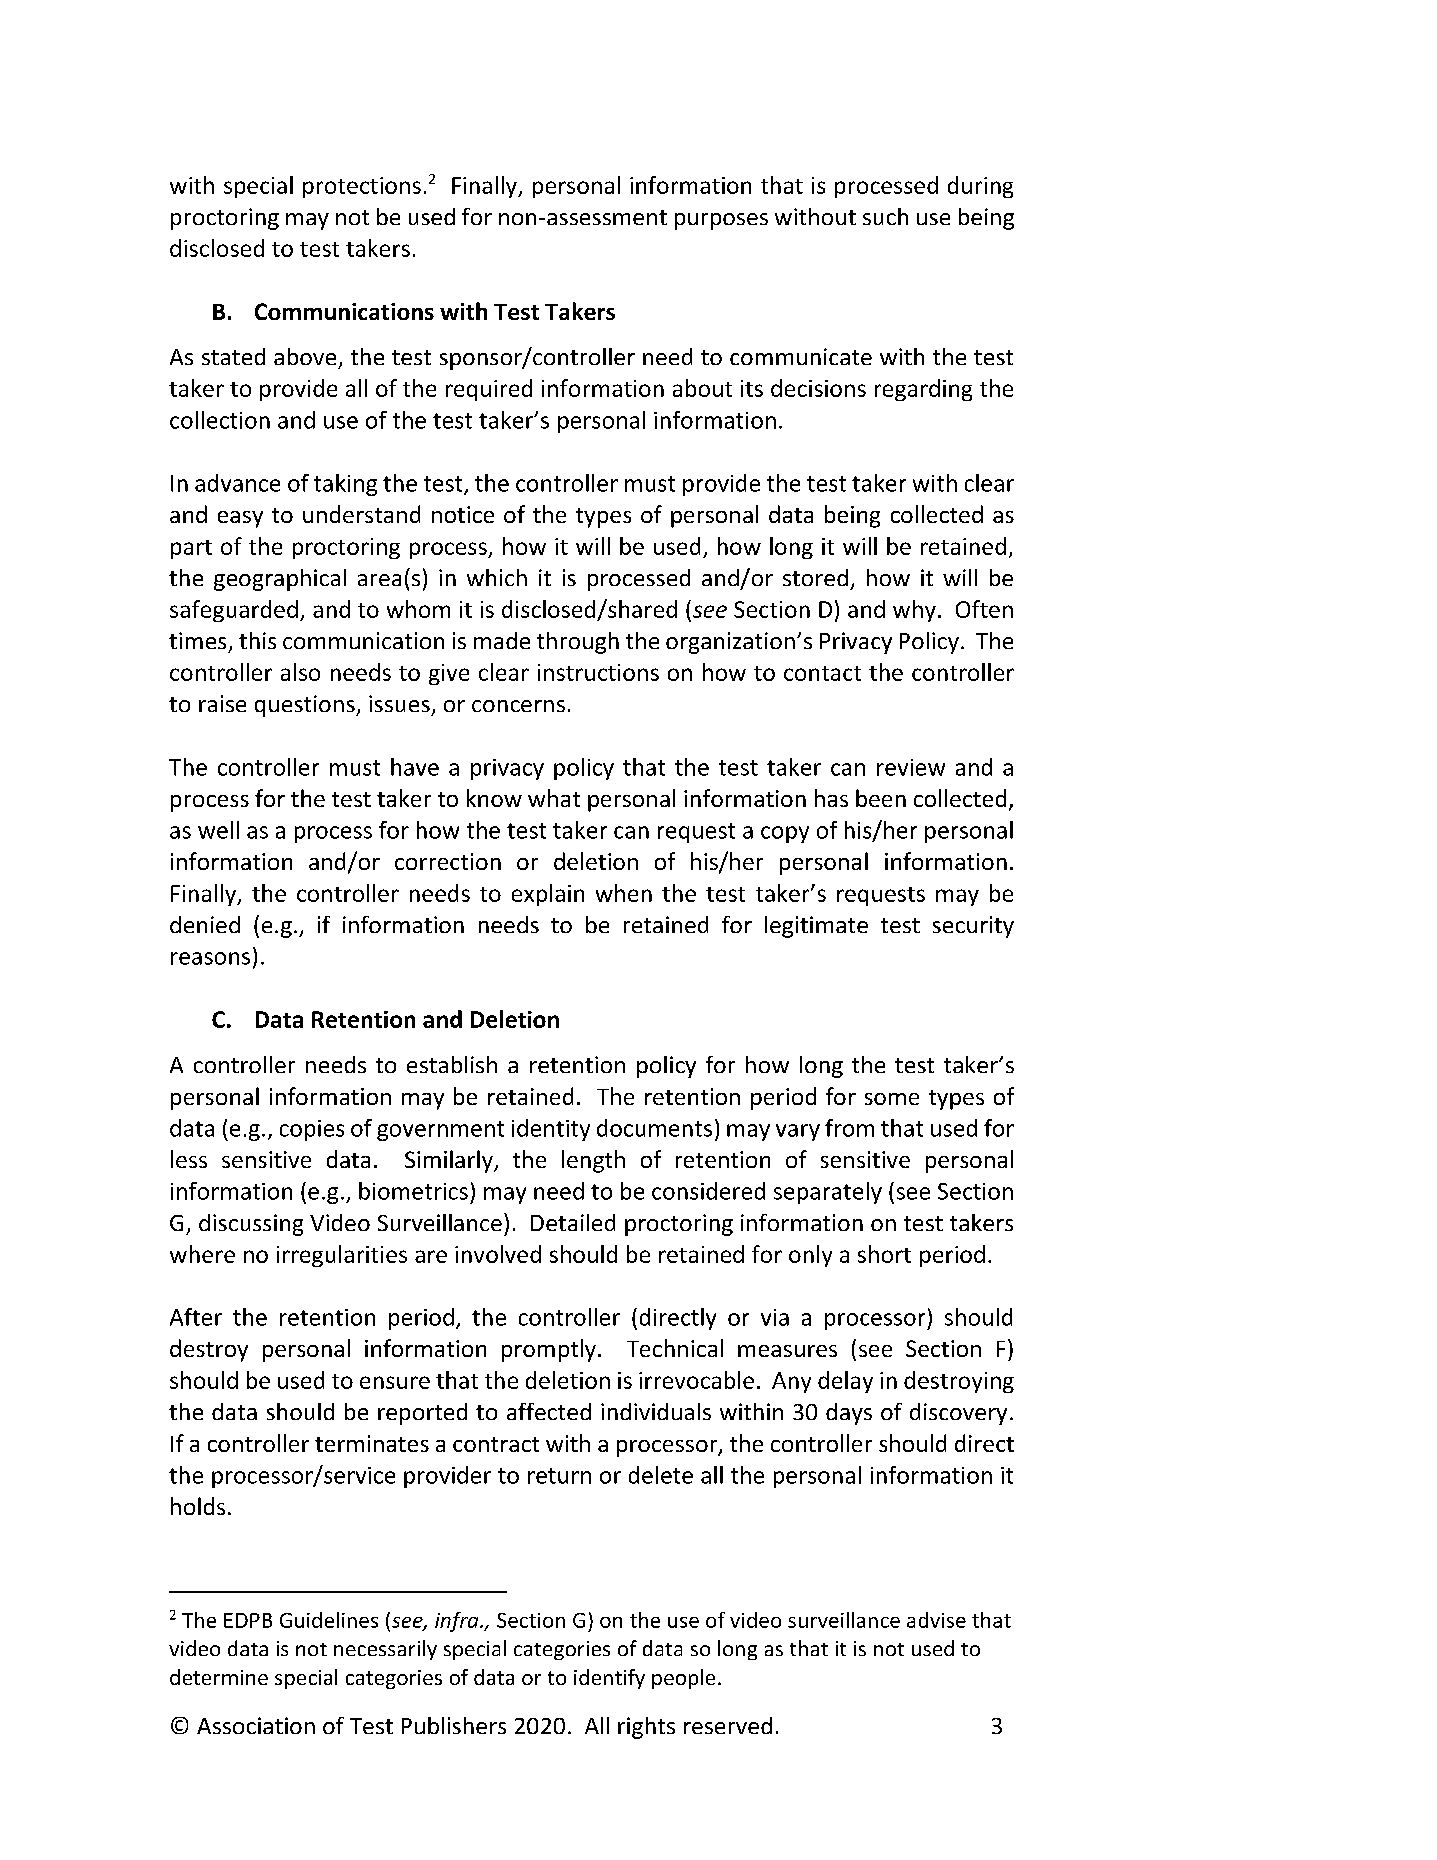 The image size is (1437, 1860). I want to click on above, so click(305, 356).
